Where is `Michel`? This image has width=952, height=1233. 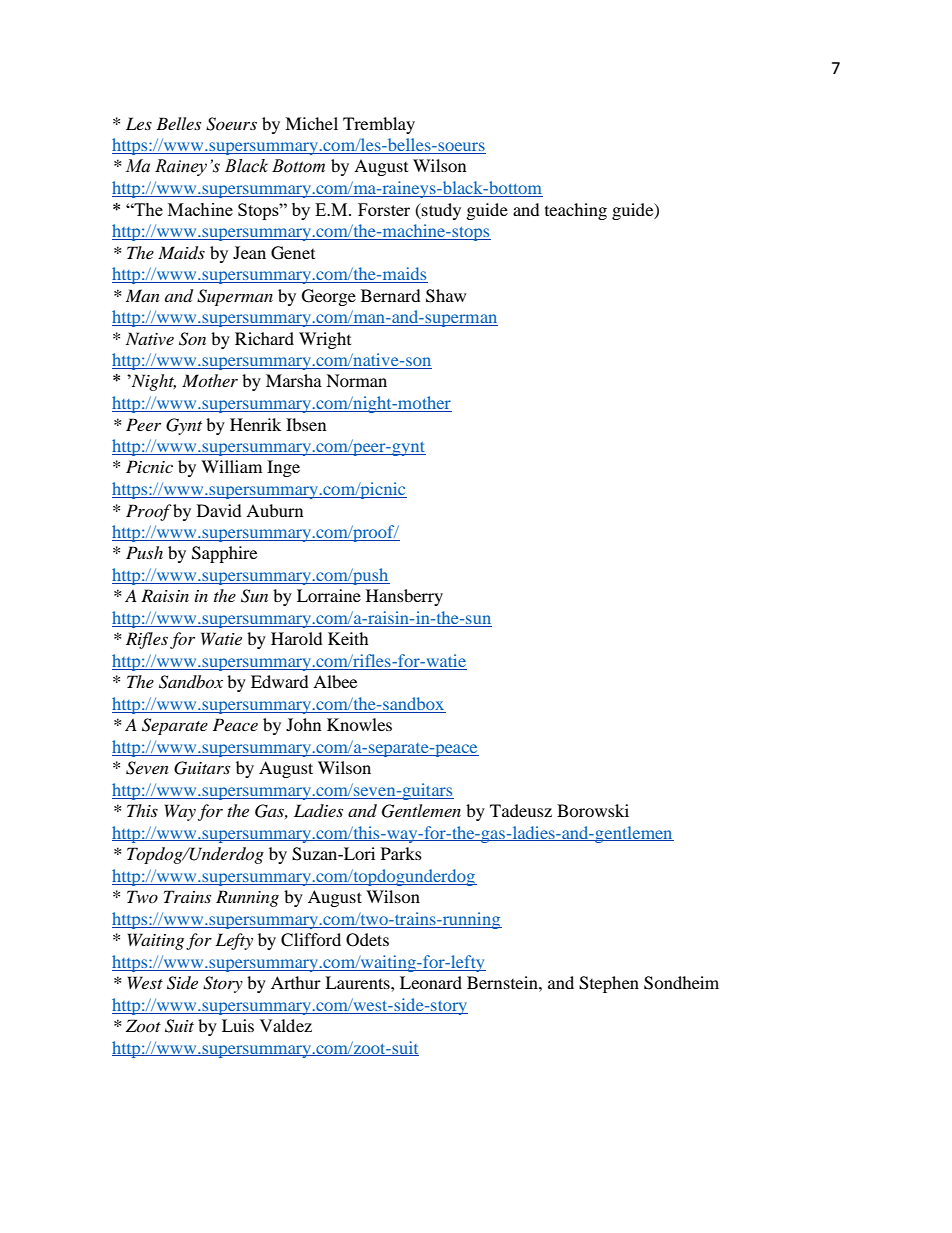
Michel is located at coordinates (311, 123).
